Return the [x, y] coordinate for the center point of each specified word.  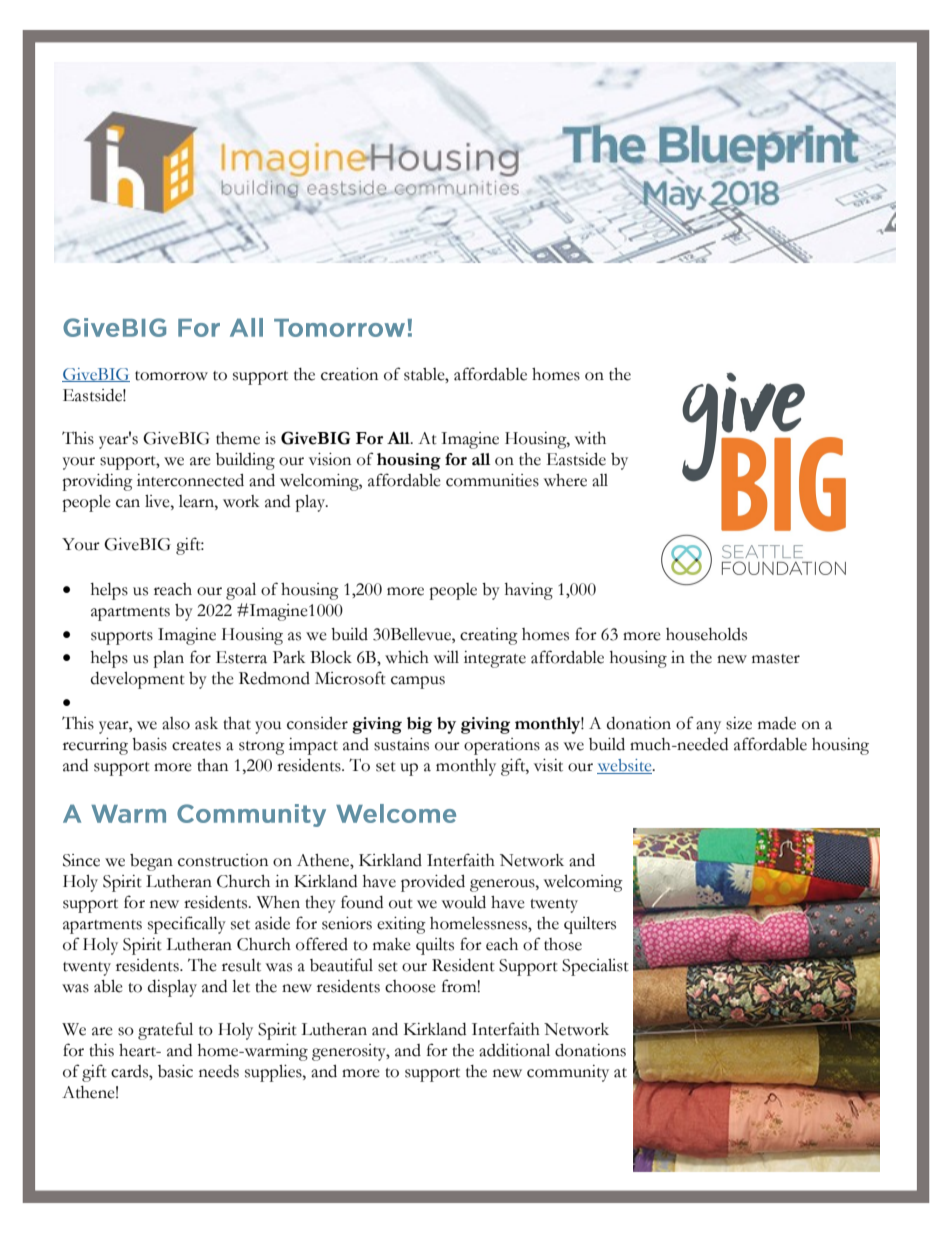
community [568, 1073]
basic [175, 1071]
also [176, 723]
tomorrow [171, 376]
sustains [401, 744]
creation [349, 374]
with [590, 438]
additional [514, 1050]
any [708, 727]
